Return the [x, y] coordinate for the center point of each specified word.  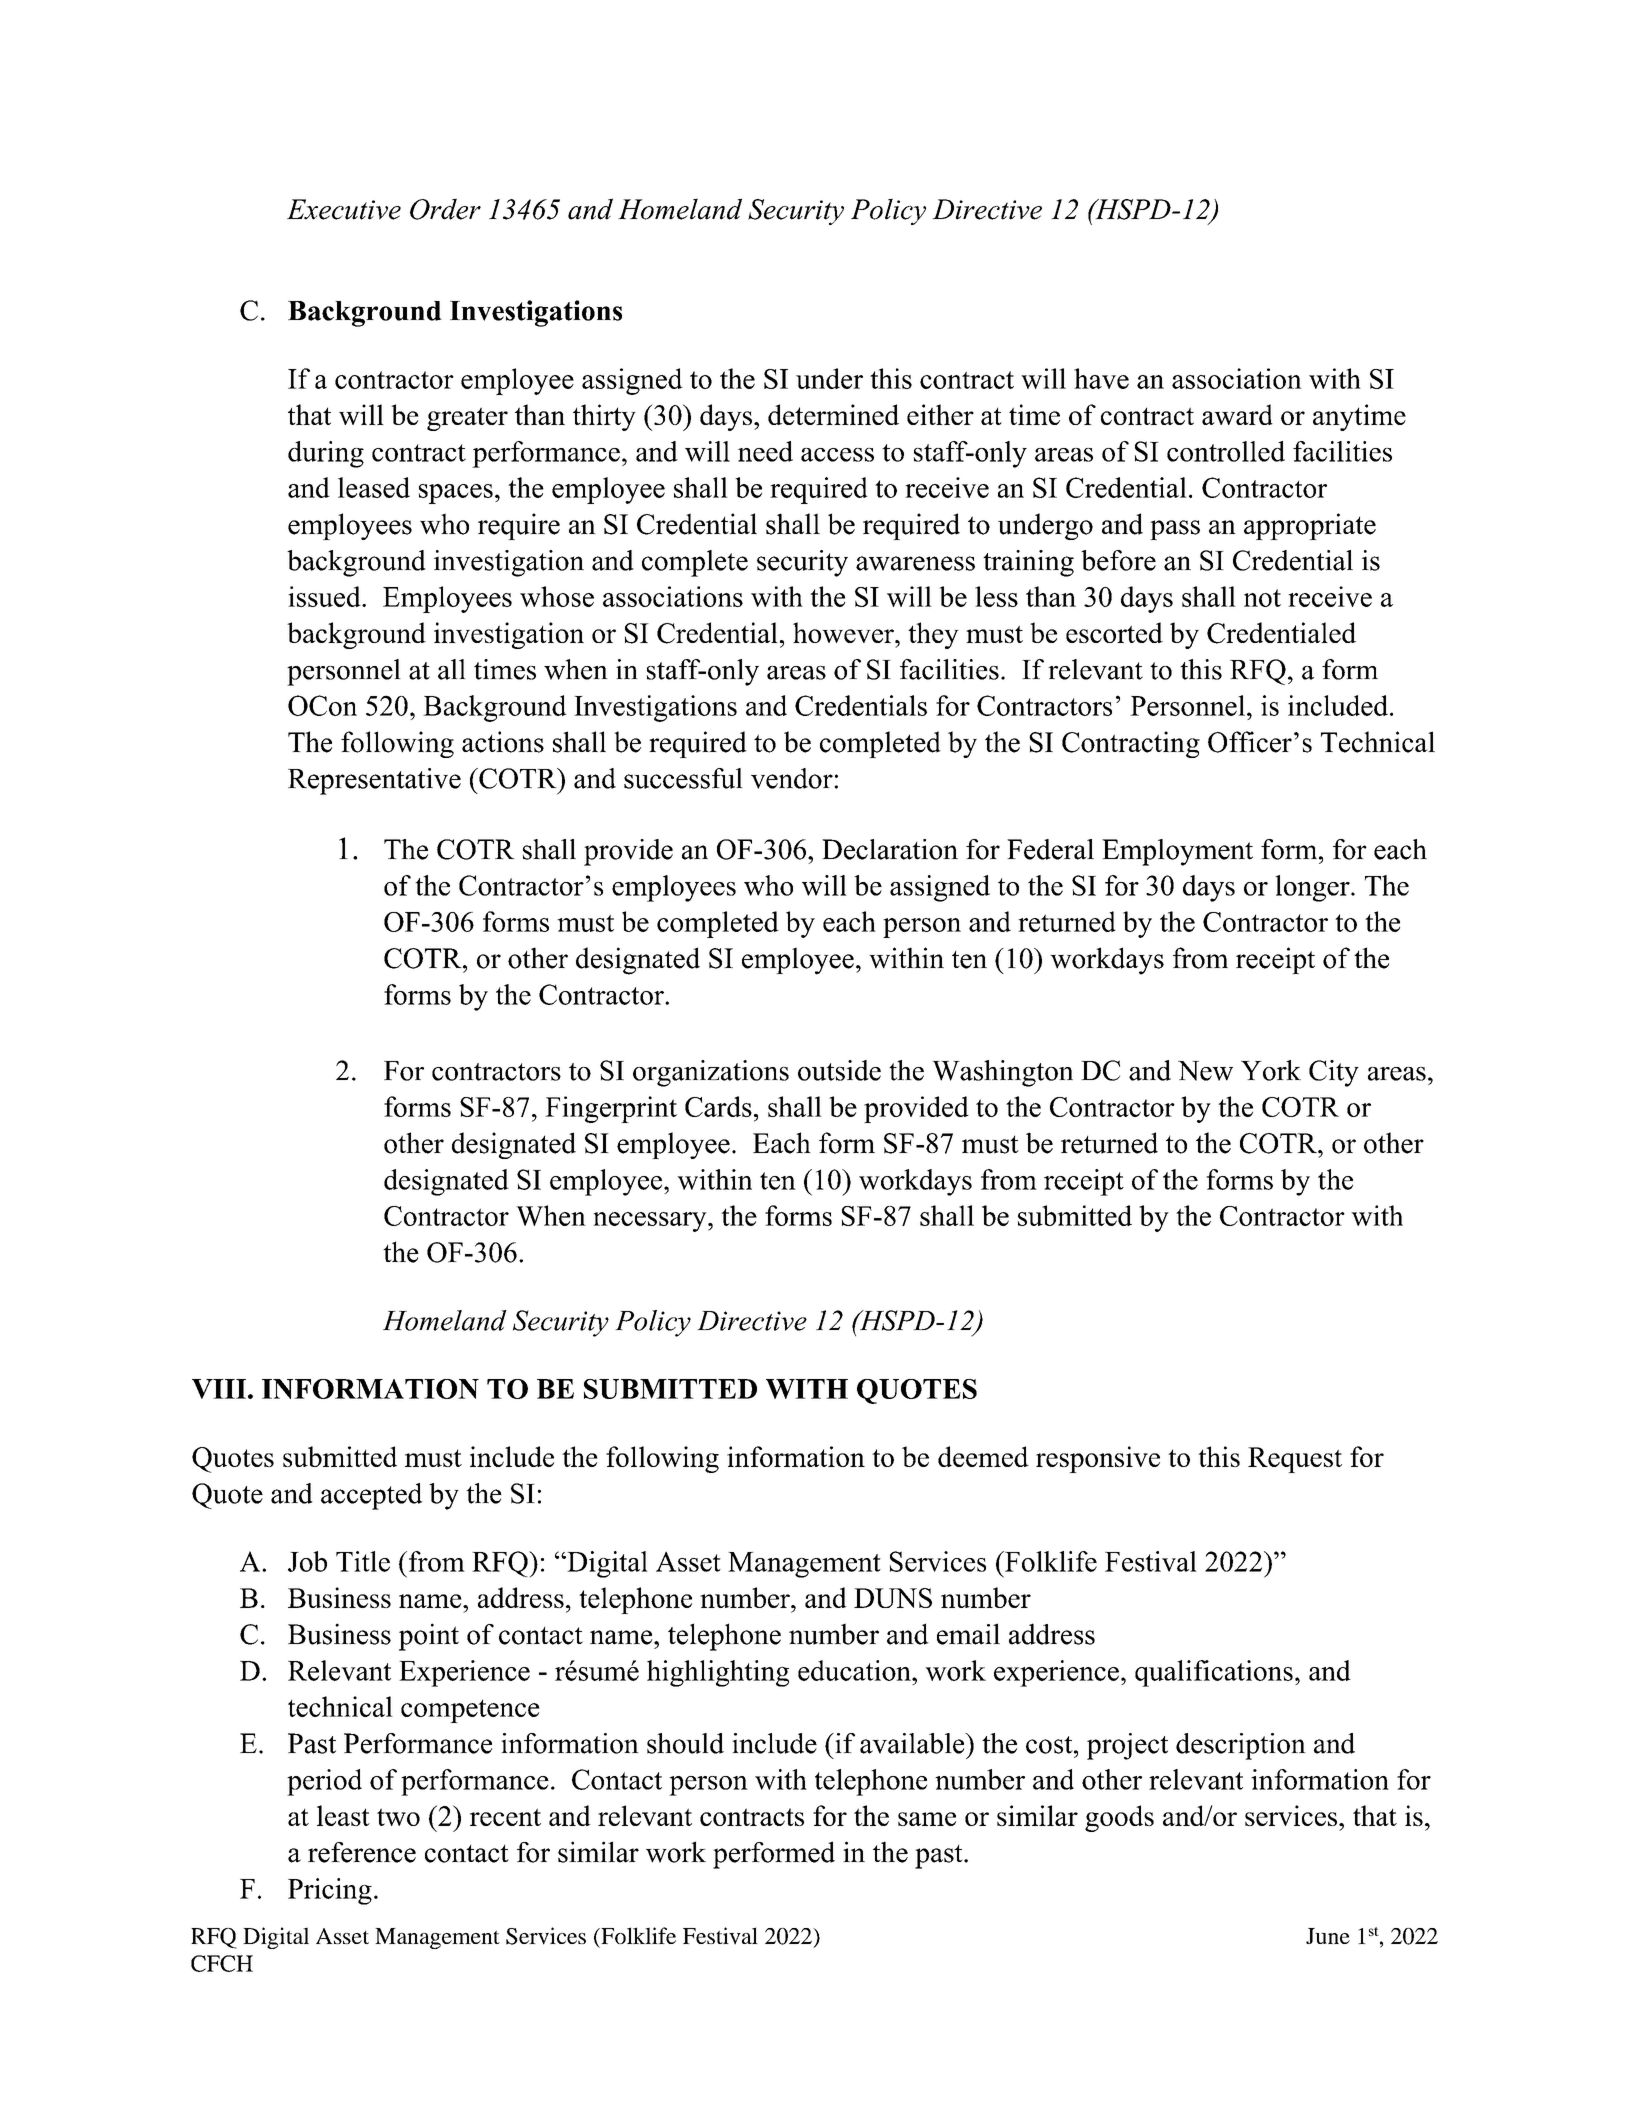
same [927, 1819]
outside [839, 1070]
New [1205, 1071]
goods [1119, 1818]
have [1101, 378]
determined [833, 414]
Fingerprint [611, 1109]
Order [445, 209]
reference [362, 1852]
